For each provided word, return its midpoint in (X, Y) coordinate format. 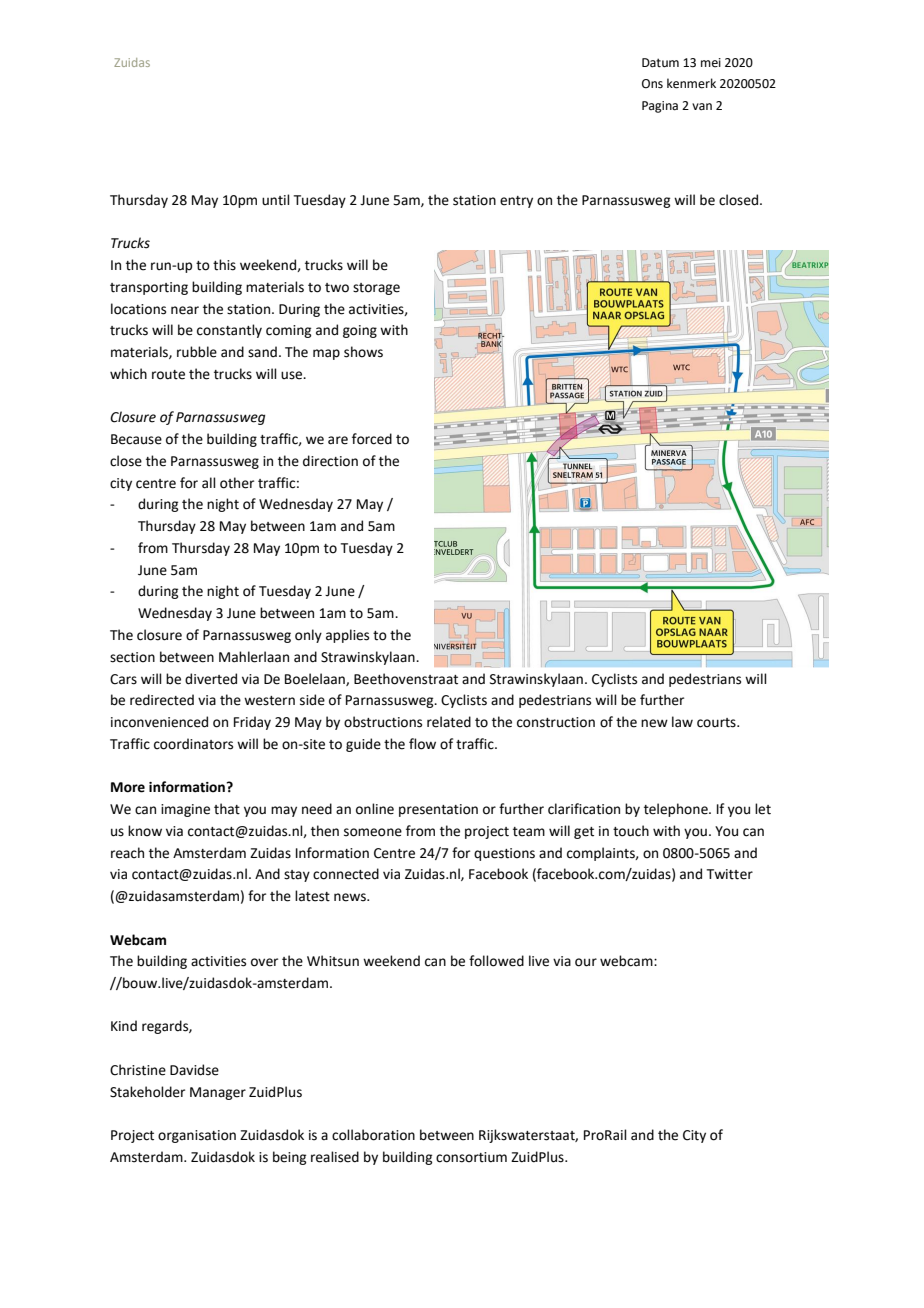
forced (372, 439)
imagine (185, 810)
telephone (677, 810)
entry (516, 202)
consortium (471, 1157)
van (702, 107)
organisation (197, 1136)
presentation (438, 810)
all (209, 483)
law (682, 722)
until (276, 200)
